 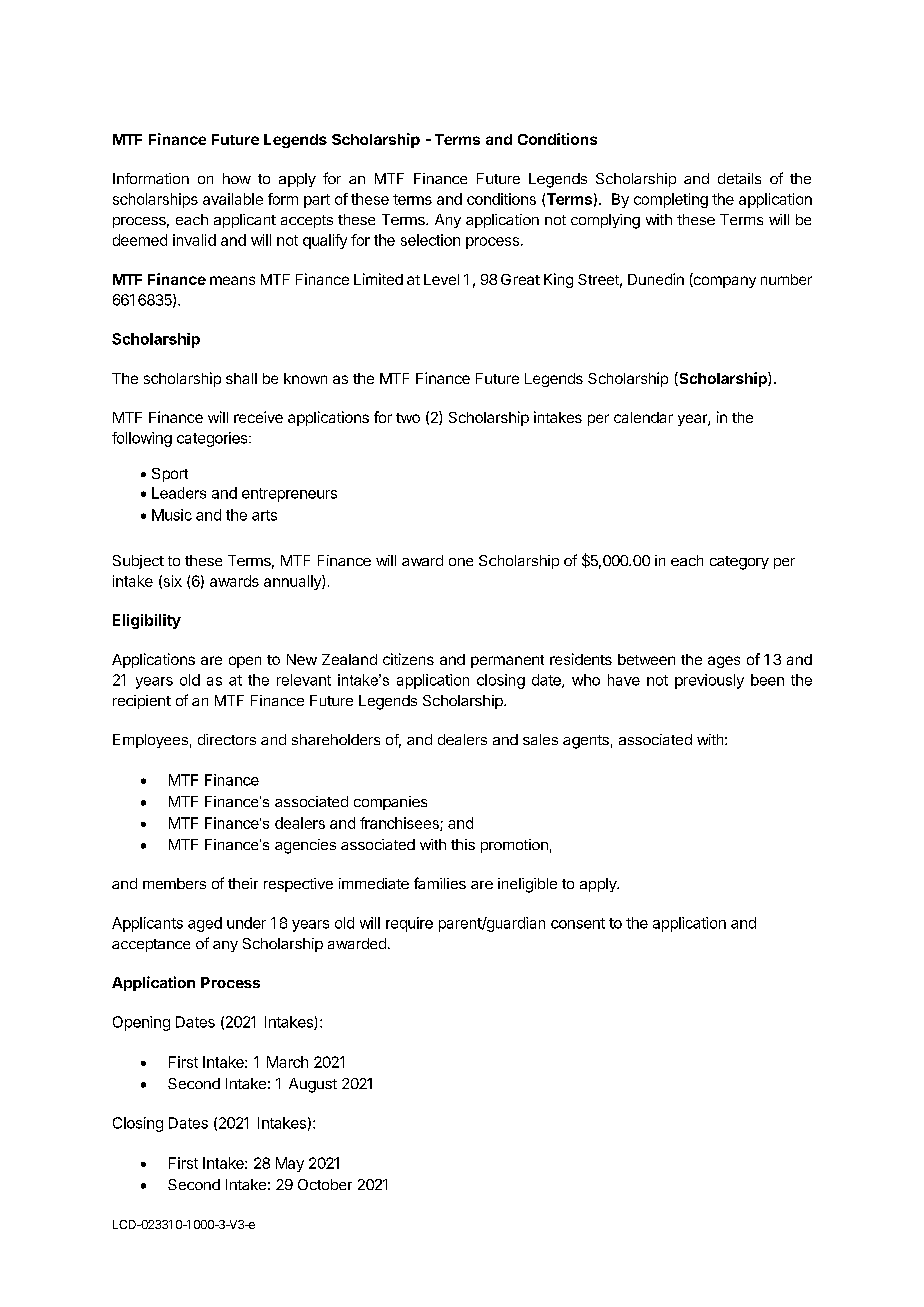 I want to click on permanent, so click(x=507, y=661).
